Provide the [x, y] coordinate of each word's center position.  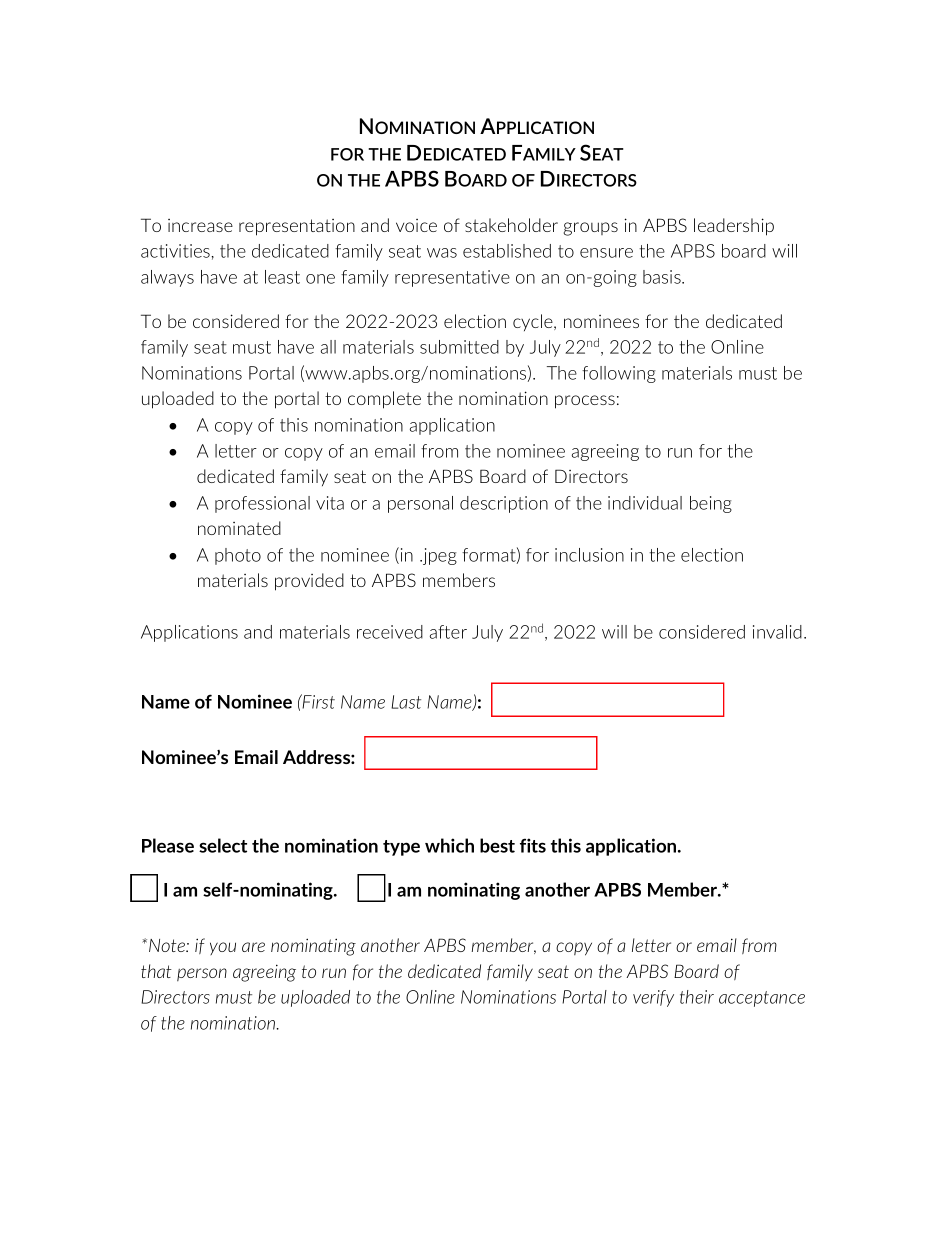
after [448, 632]
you [223, 948]
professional [262, 504]
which [449, 845]
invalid [777, 632]
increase [200, 225]
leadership [734, 227]
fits [533, 845]
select [223, 845]
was [442, 253]
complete [384, 400]
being [711, 504]
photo [238, 556]
